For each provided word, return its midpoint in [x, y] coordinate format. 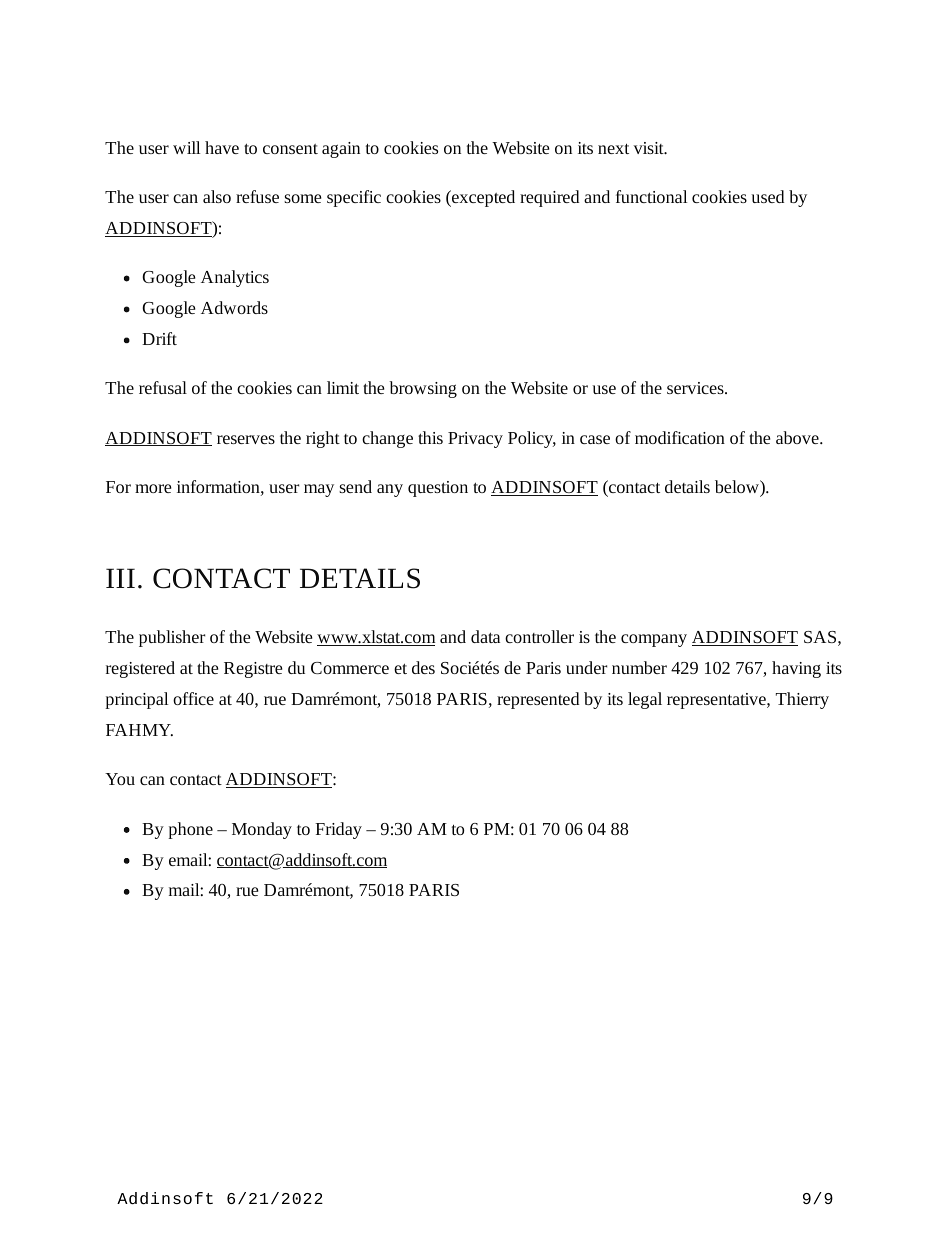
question [438, 489]
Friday [338, 830]
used [767, 196]
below [738, 486]
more [153, 488]
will [186, 147]
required [549, 198]
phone [190, 830]
